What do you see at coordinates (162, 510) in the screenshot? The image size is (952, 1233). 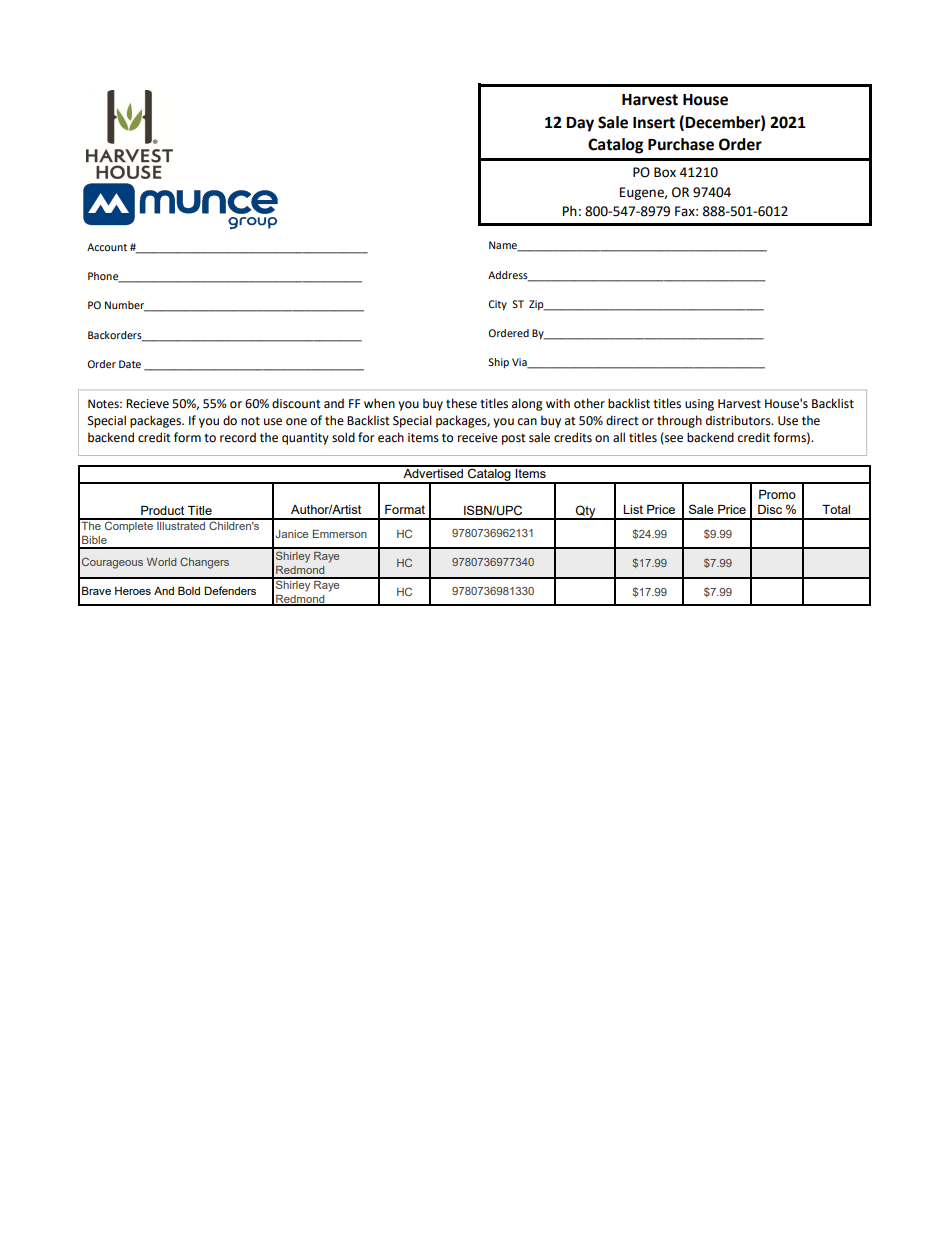 I see `Product` at bounding box center [162, 510].
